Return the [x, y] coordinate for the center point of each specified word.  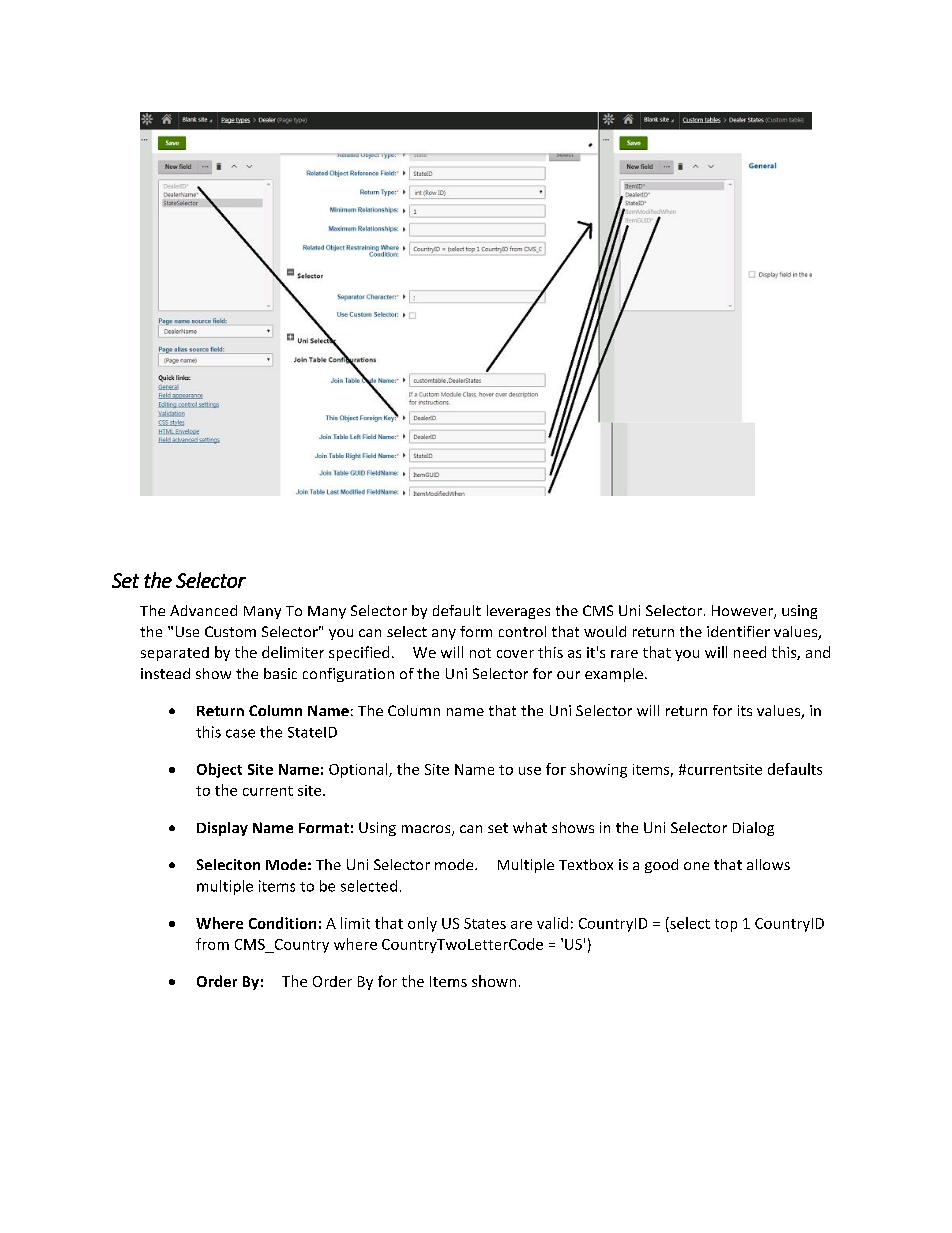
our [568, 675]
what [530, 827]
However [743, 612]
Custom [230, 631]
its [745, 710]
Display [222, 829]
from [212, 944]
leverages [518, 612]
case [240, 733]
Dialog [753, 829]
